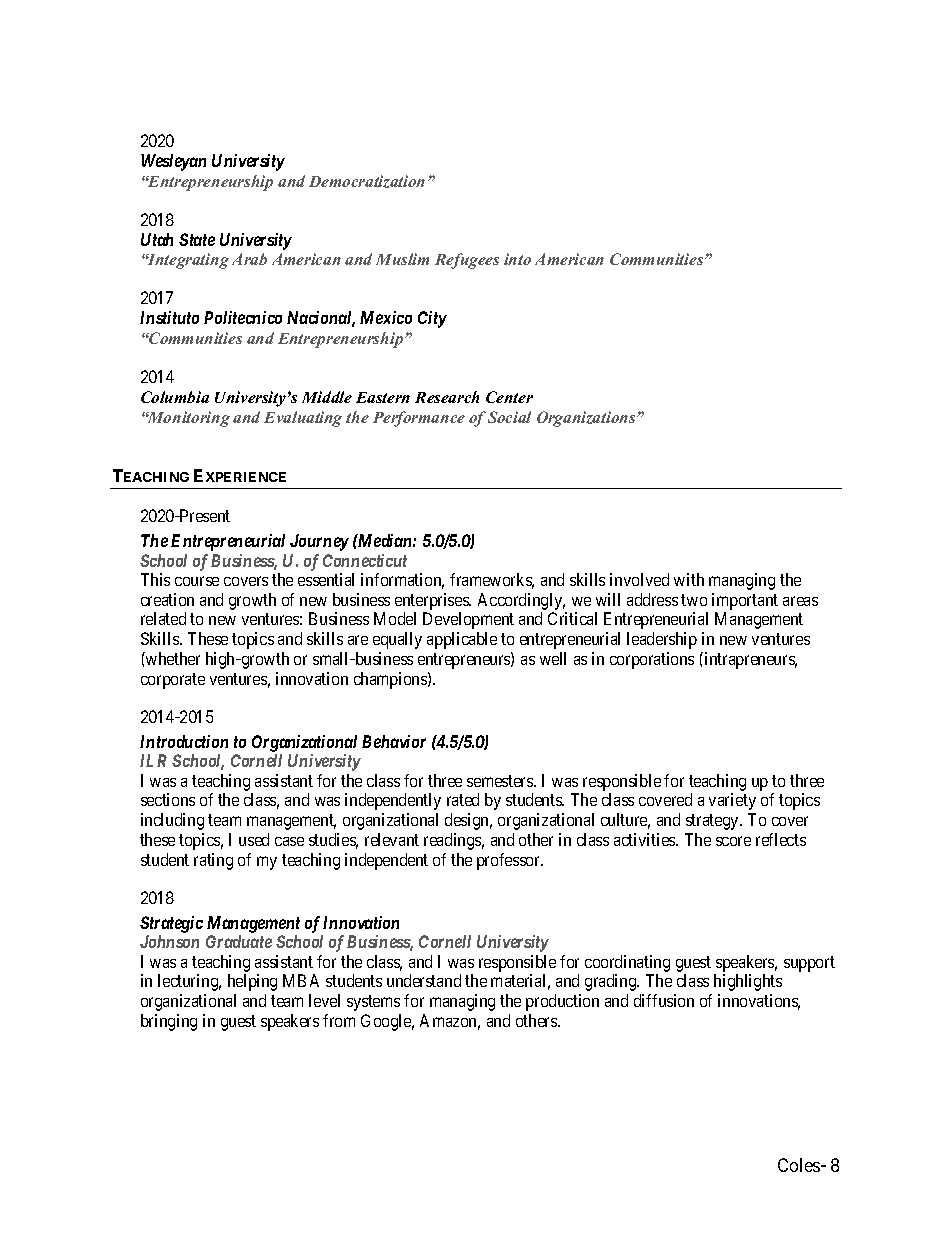  I want to click on course, so click(197, 581).
